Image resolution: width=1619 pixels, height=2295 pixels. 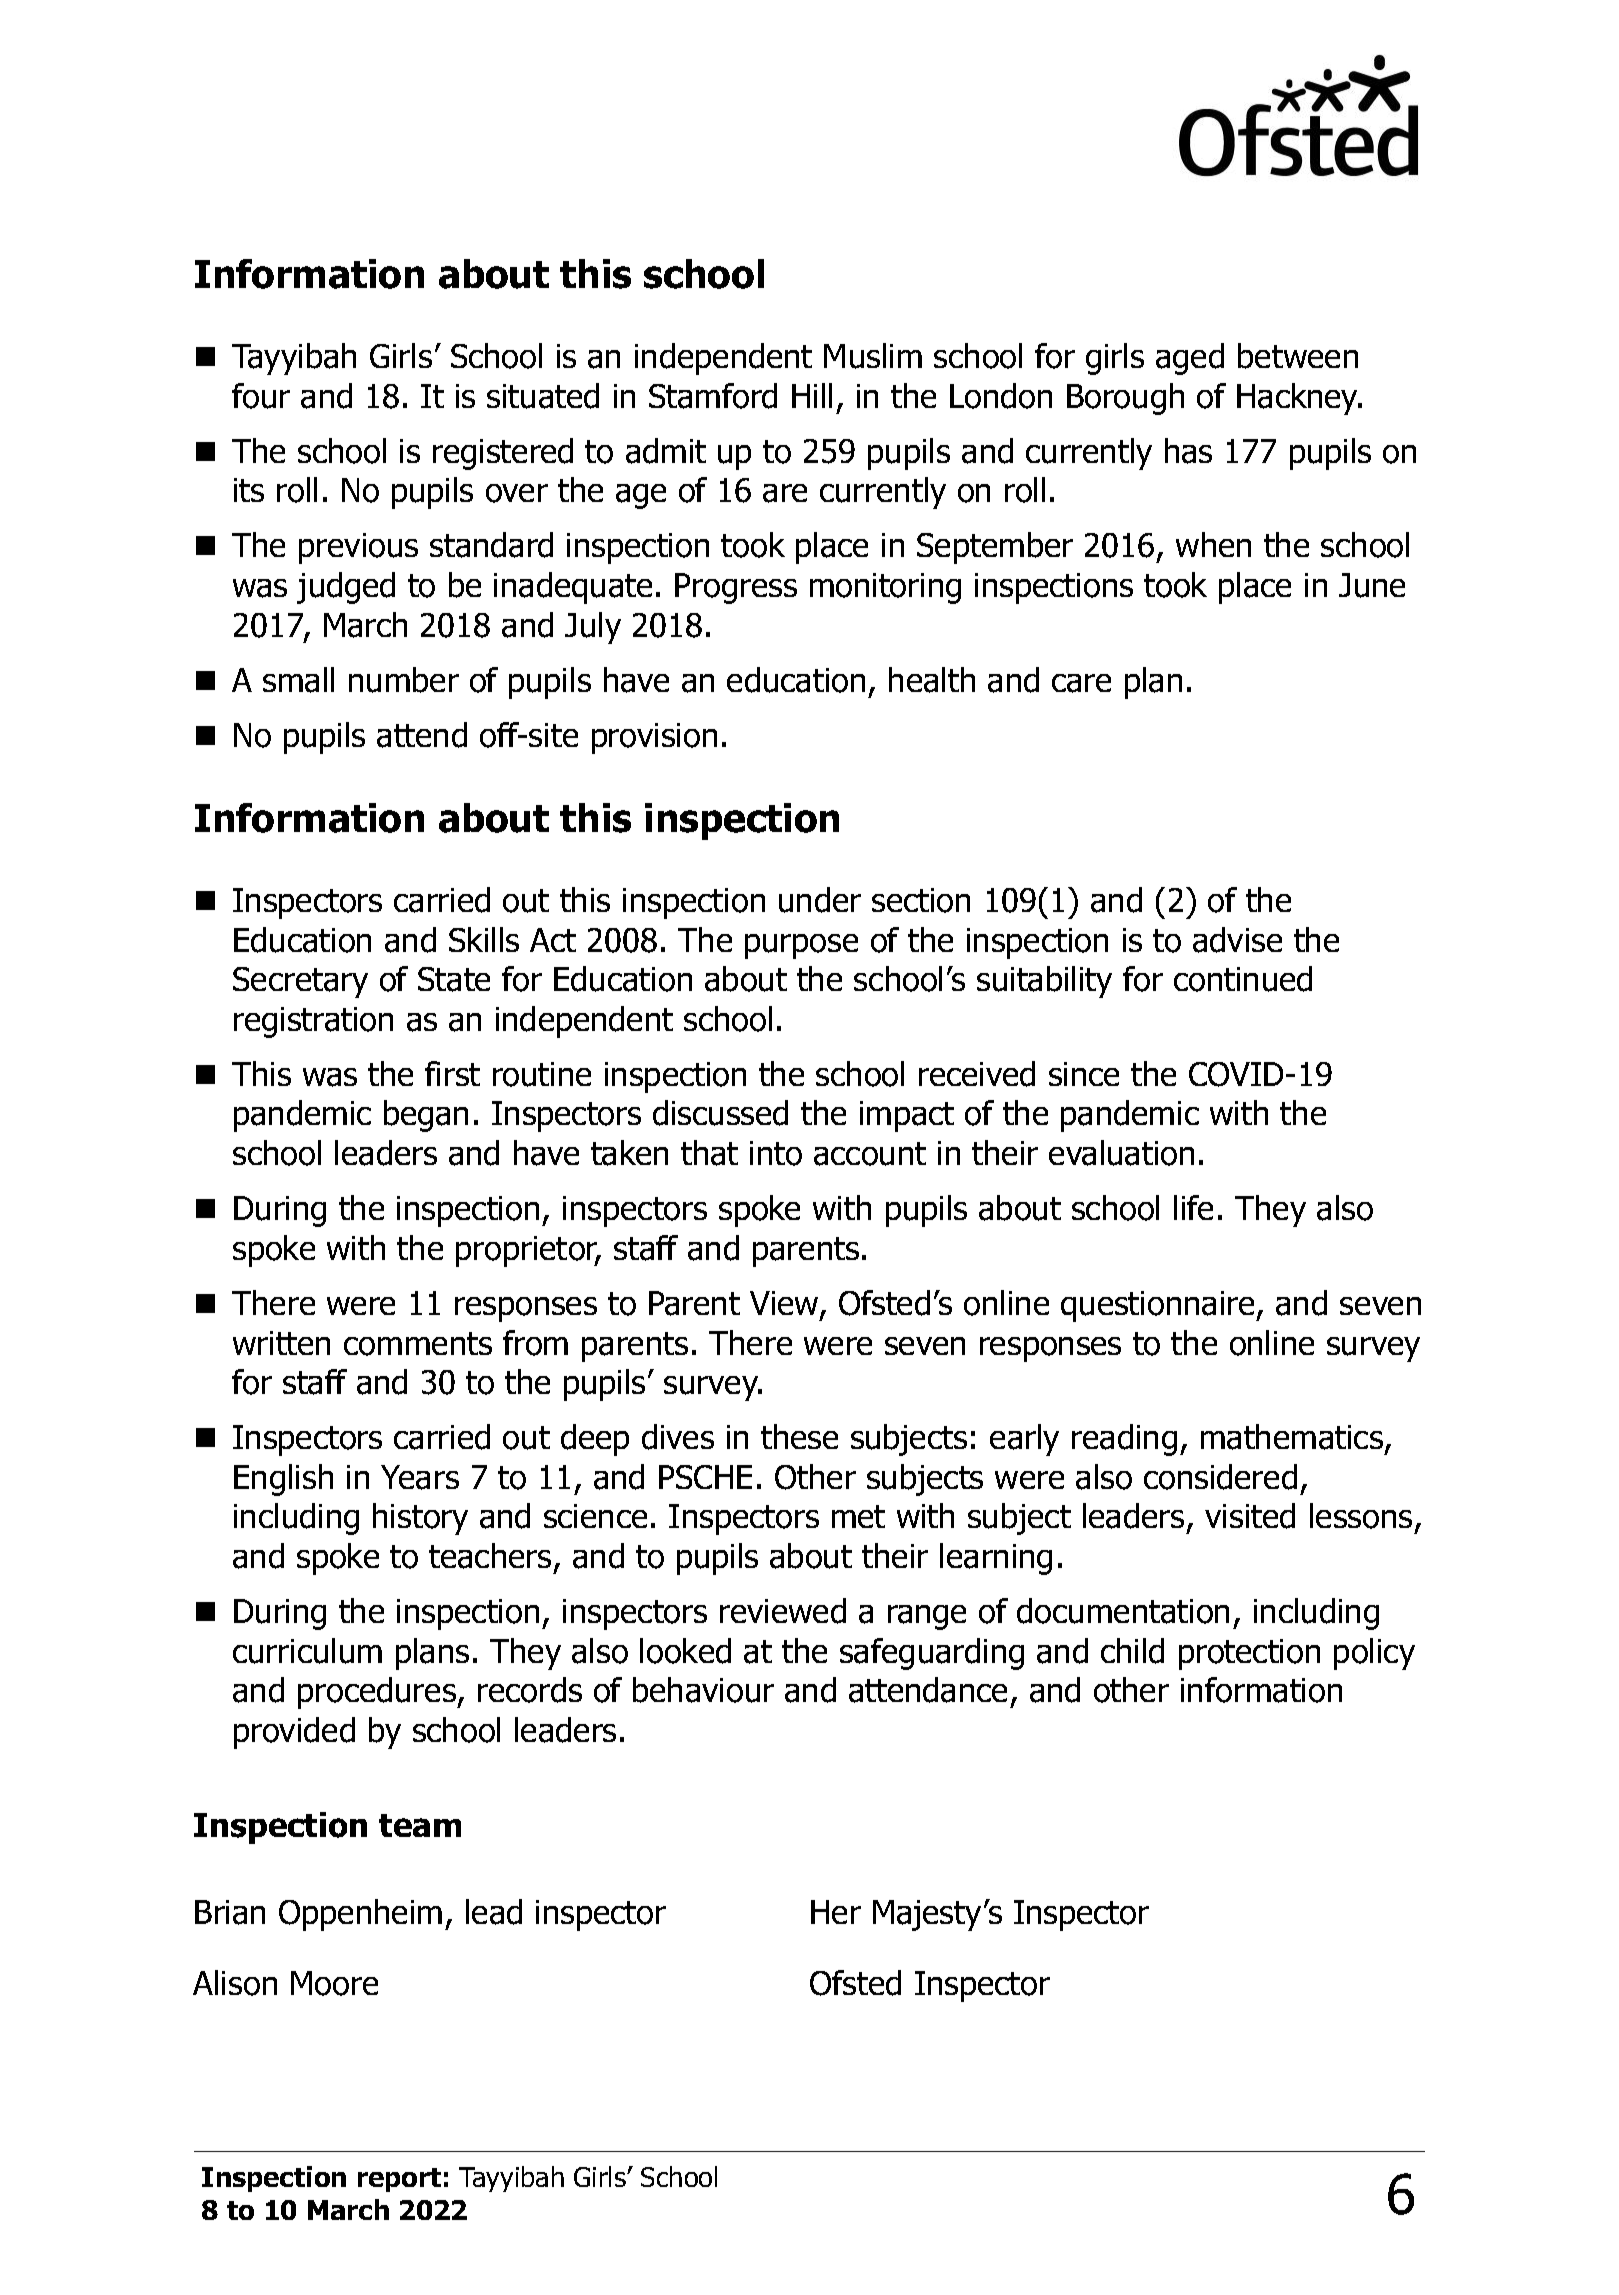 I want to click on Secretary, so click(x=300, y=982).
